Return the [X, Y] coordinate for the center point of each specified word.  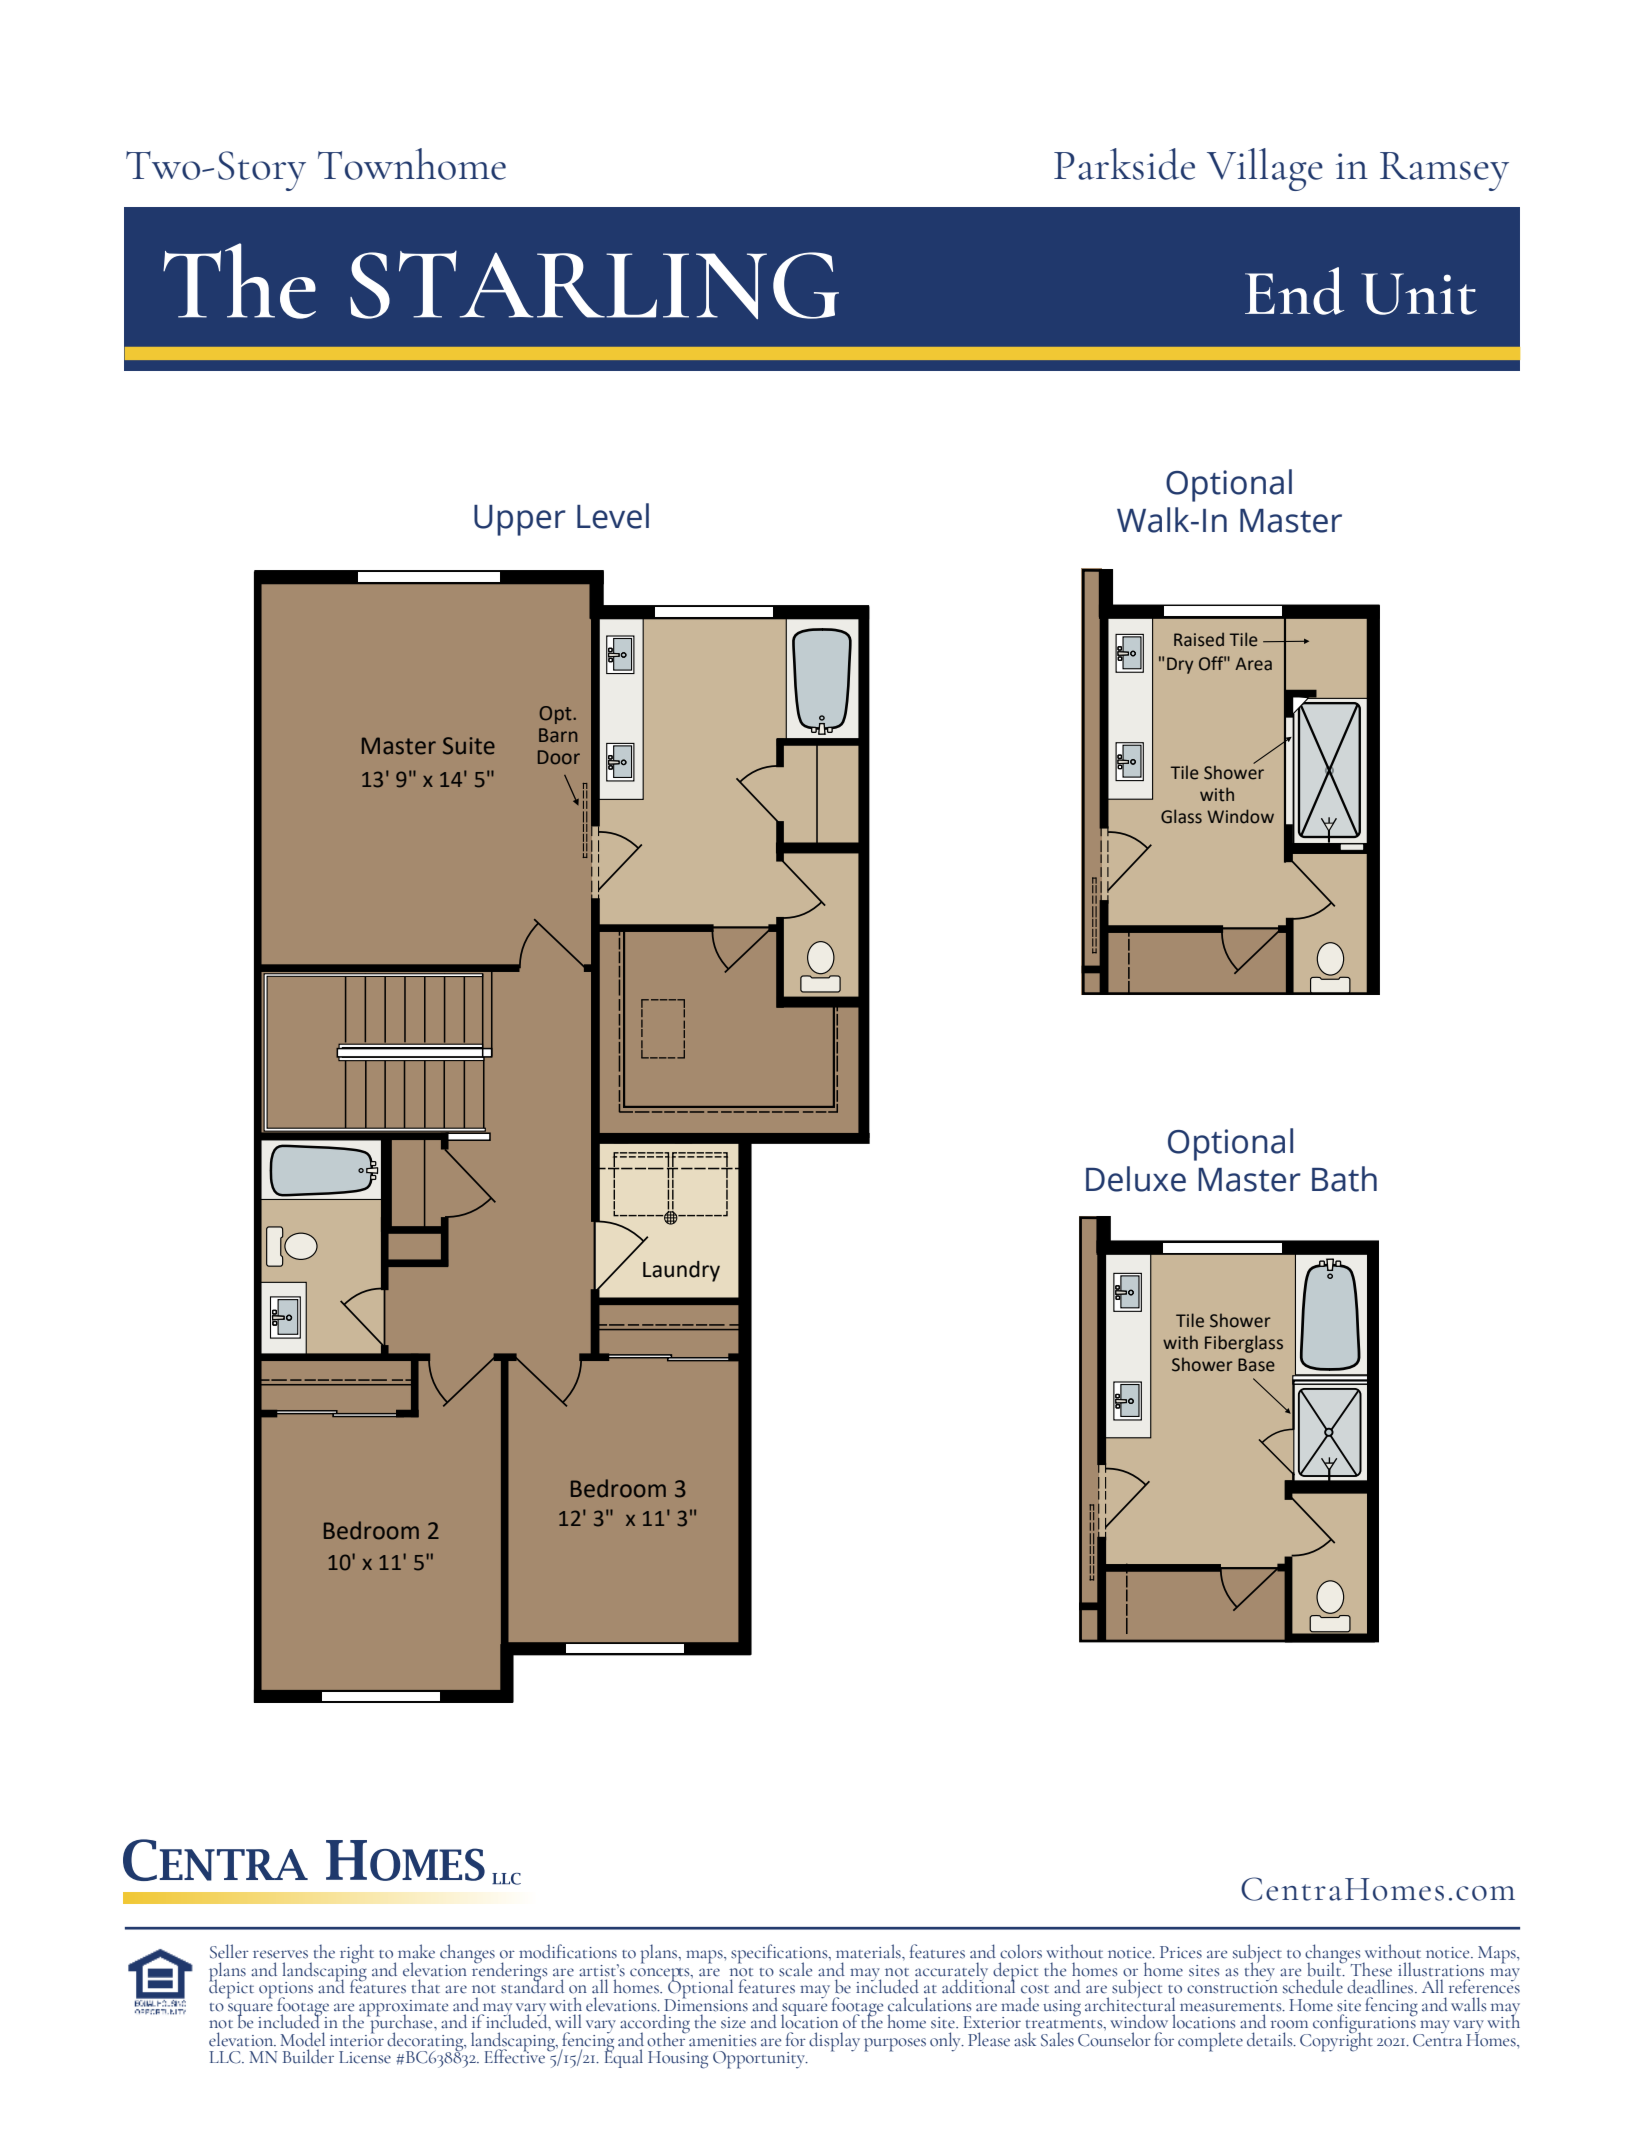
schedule [1313, 1986]
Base [1256, 1365]
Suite [469, 746]
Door [559, 757]
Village [1265, 169]
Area [1253, 664]
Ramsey [1444, 171]
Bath [1344, 1179]
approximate [403, 2009]
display [834, 2042]
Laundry [681, 1271]
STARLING [594, 285]
